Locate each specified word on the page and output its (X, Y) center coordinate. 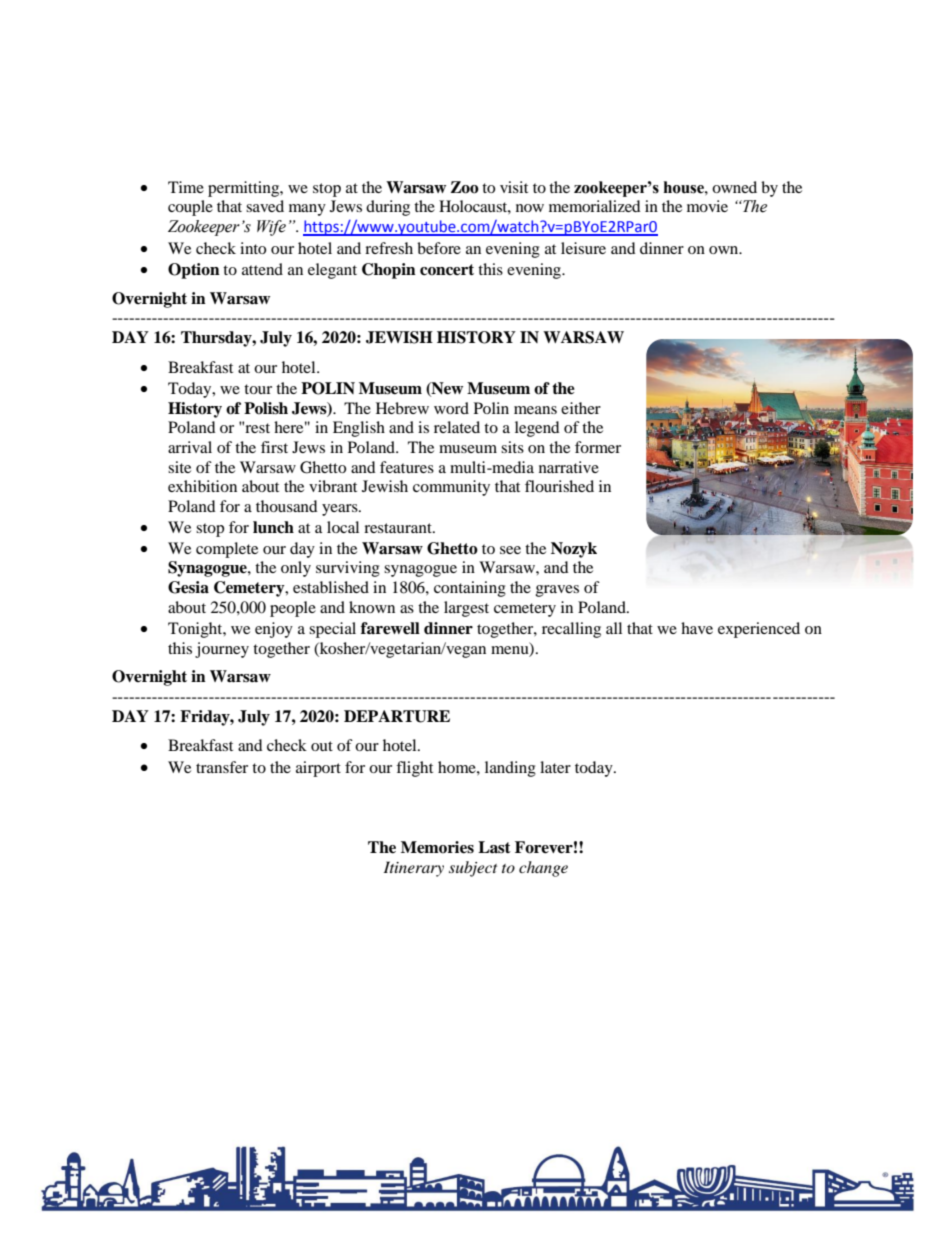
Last (494, 847)
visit (514, 187)
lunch (273, 527)
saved (265, 206)
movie (707, 206)
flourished (559, 486)
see (510, 550)
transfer (222, 767)
